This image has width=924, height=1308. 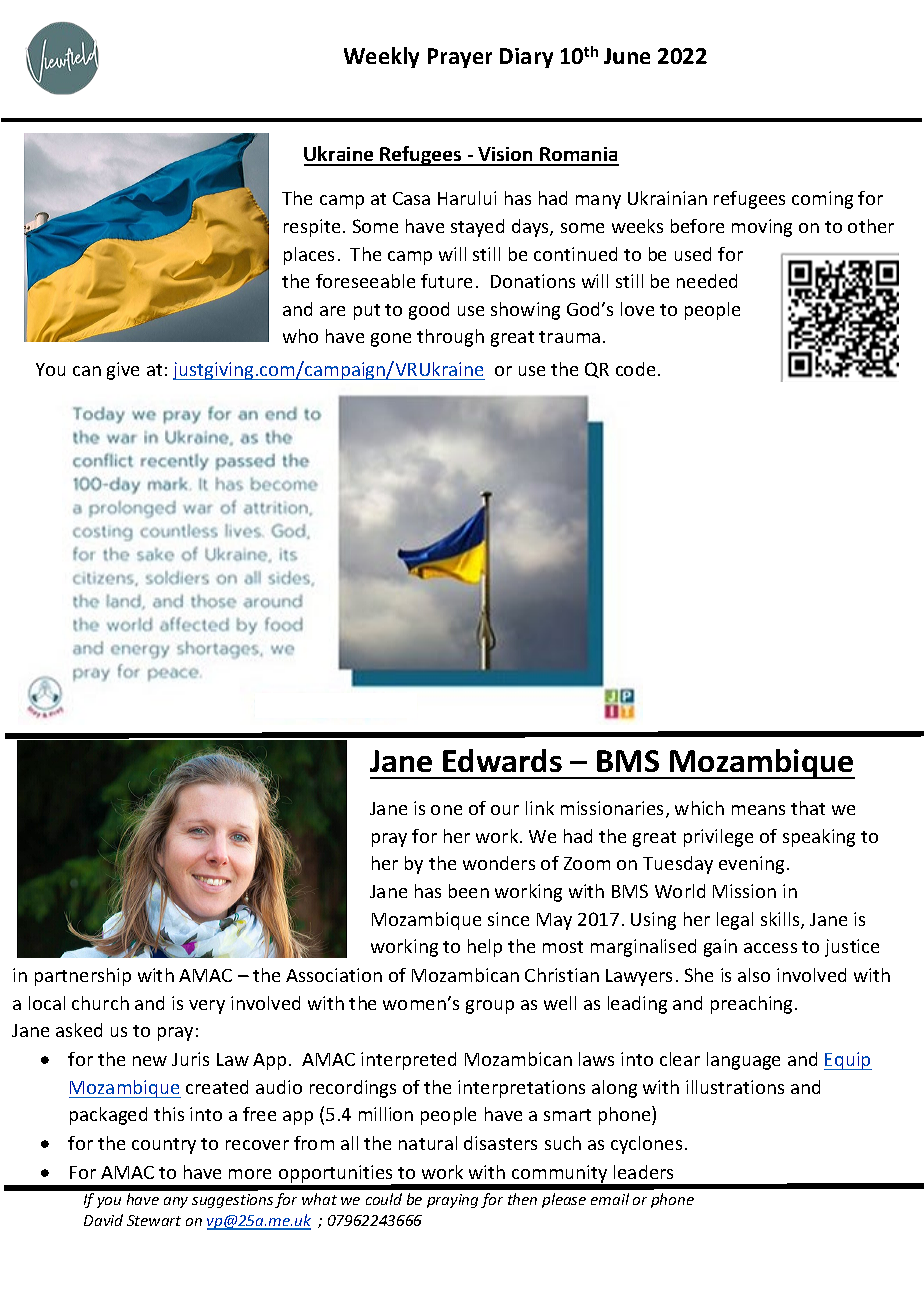 What do you see at coordinates (526, 58) in the image?
I see `Diary` at bounding box center [526, 58].
